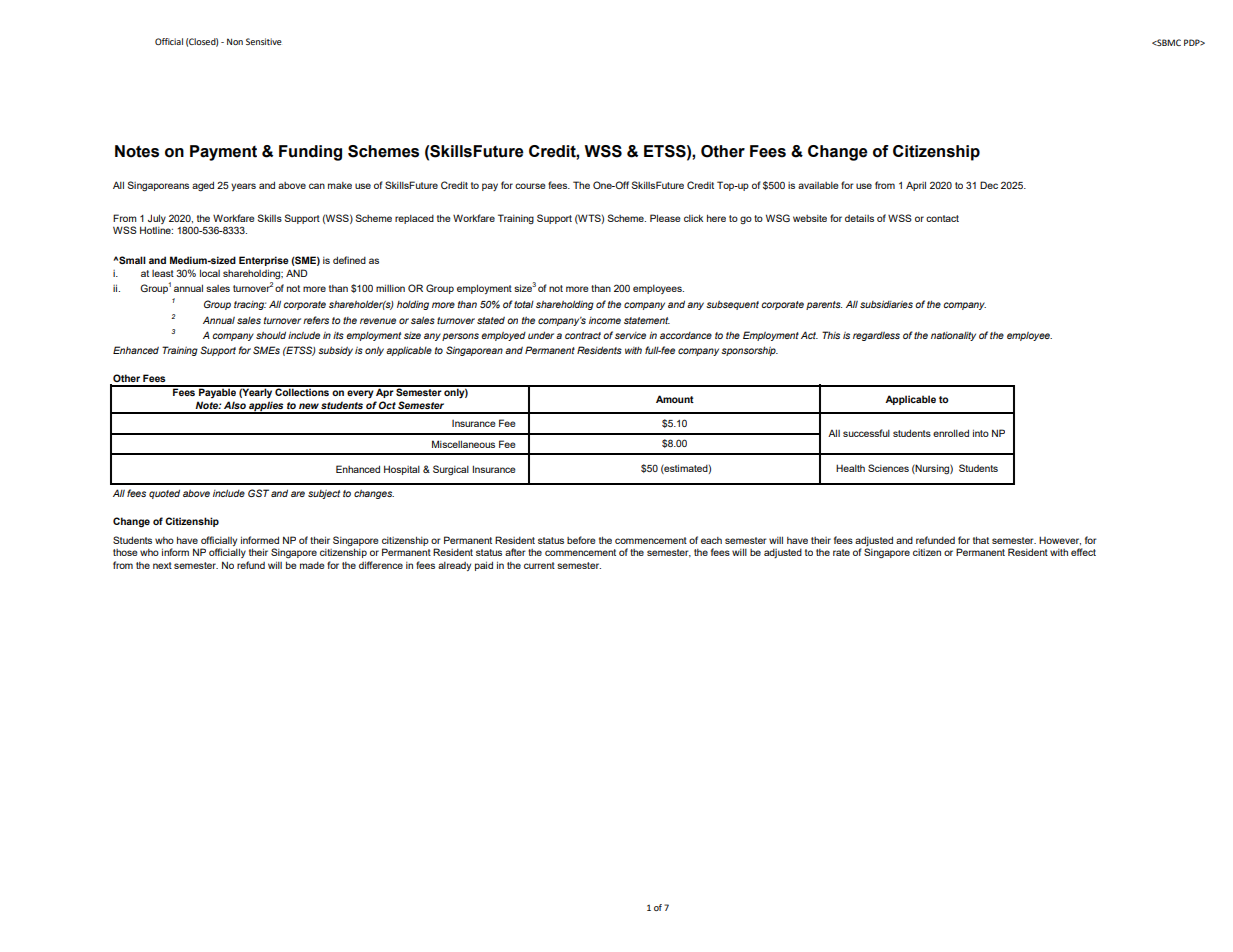 Image resolution: width=1233 pixels, height=952 pixels. What do you see at coordinates (981, 540) in the screenshot?
I see `that` at bounding box center [981, 540].
